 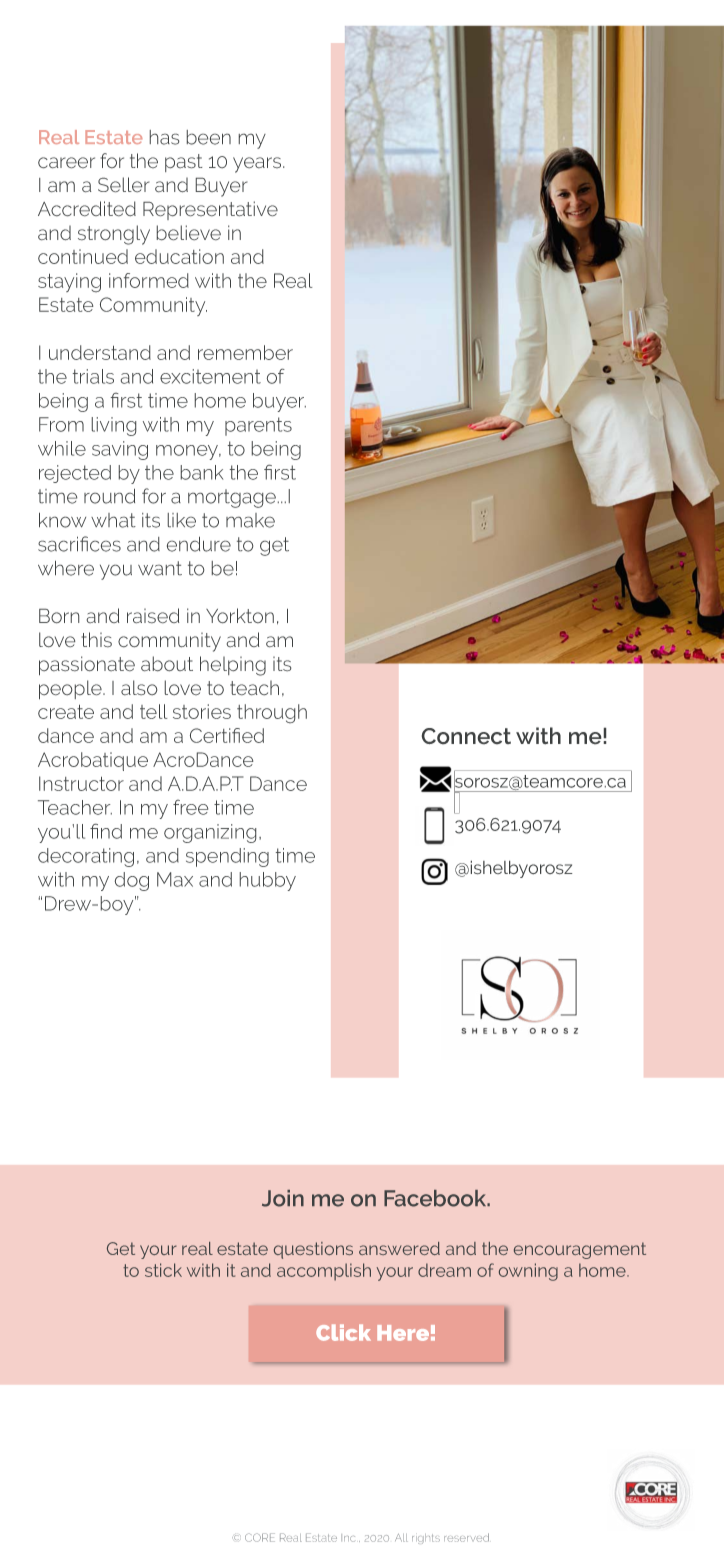 I want to click on stick, so click(x=163, y=1270).
